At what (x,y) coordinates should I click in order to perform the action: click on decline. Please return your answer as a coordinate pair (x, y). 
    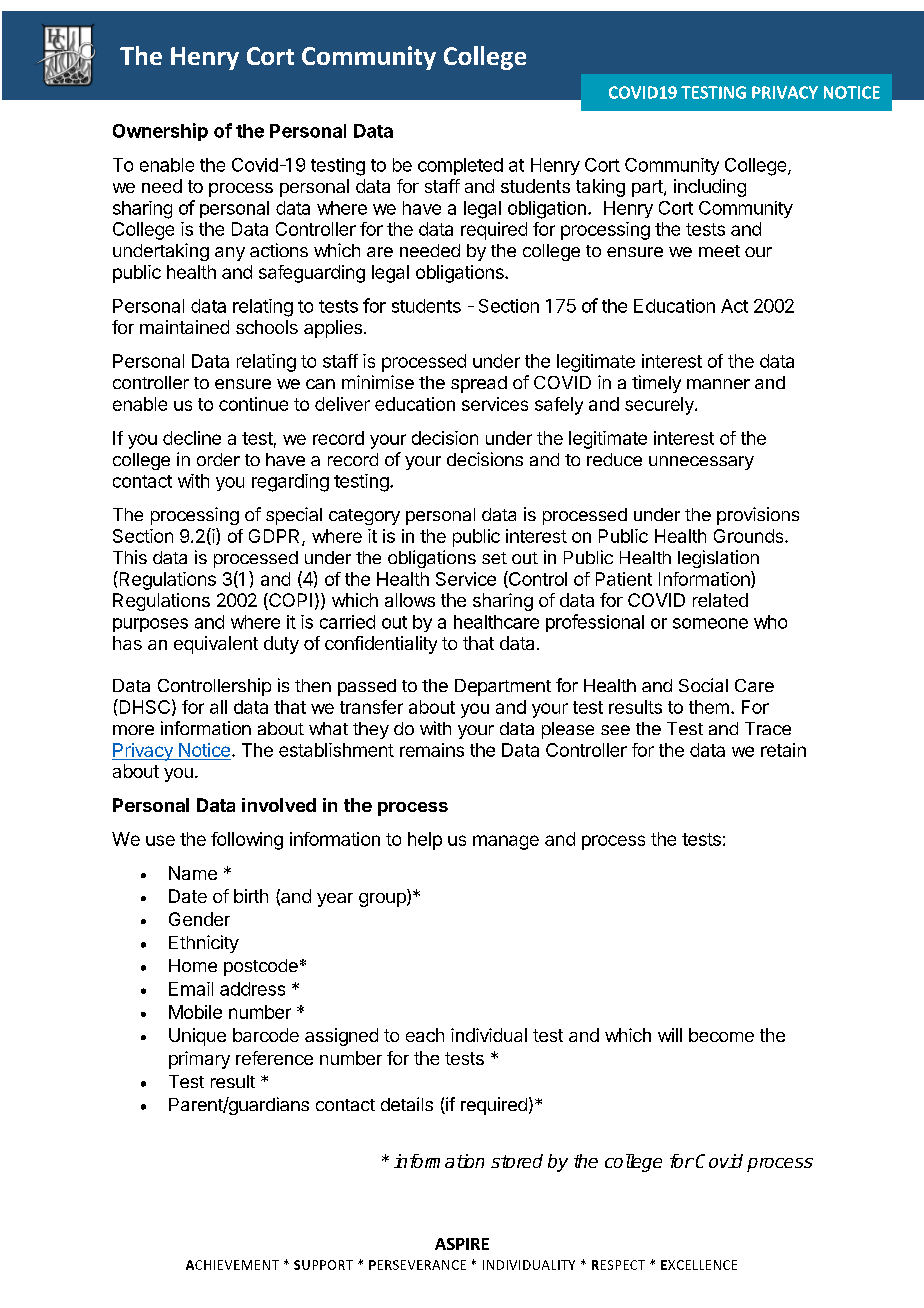
    Looking at the image, I should click on (192, 438).
